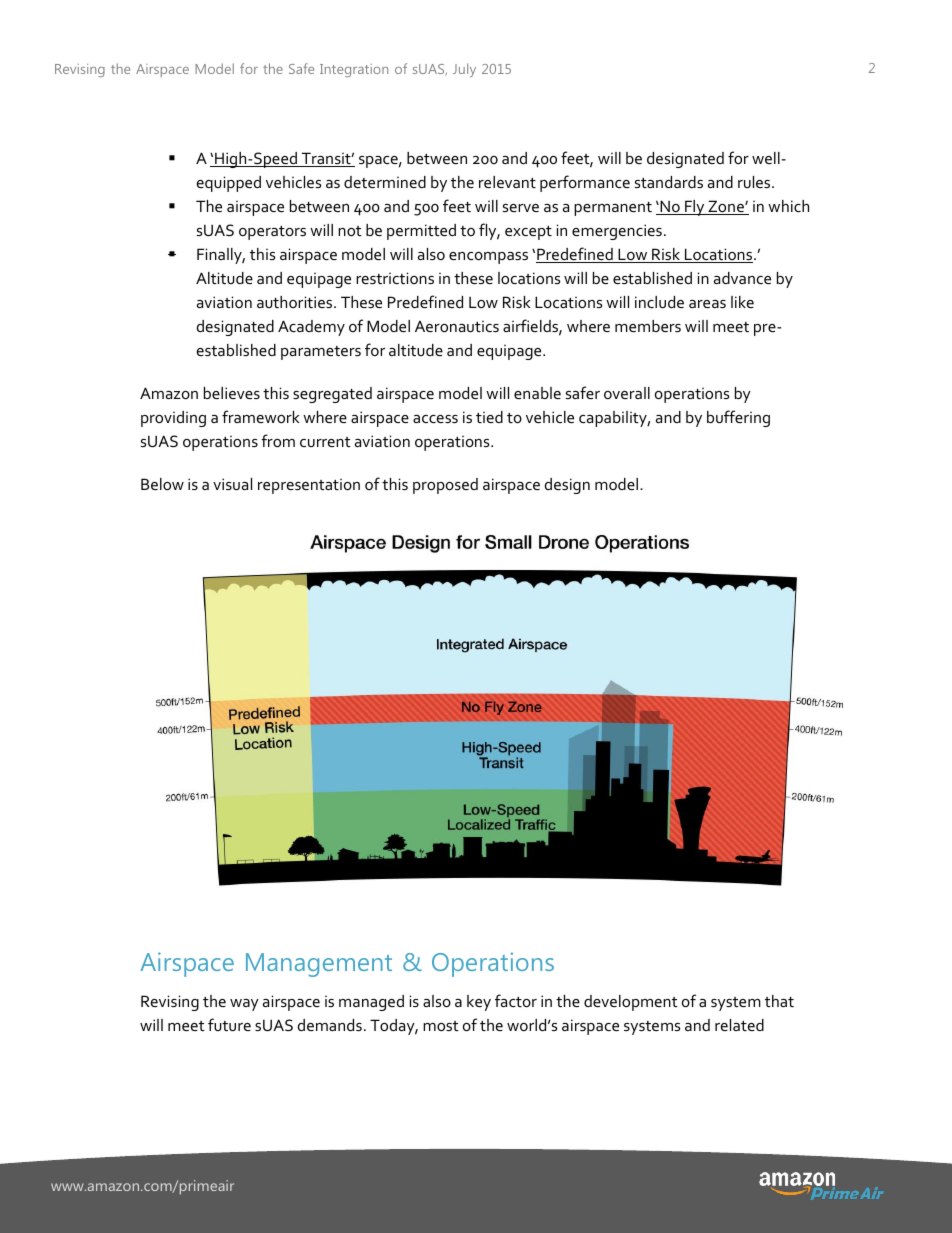 The height and width of the document is (1233, 952). What do you see at coordinates (488, 258) in the document?
I see `encompass` at bounding box center [488, 258].
